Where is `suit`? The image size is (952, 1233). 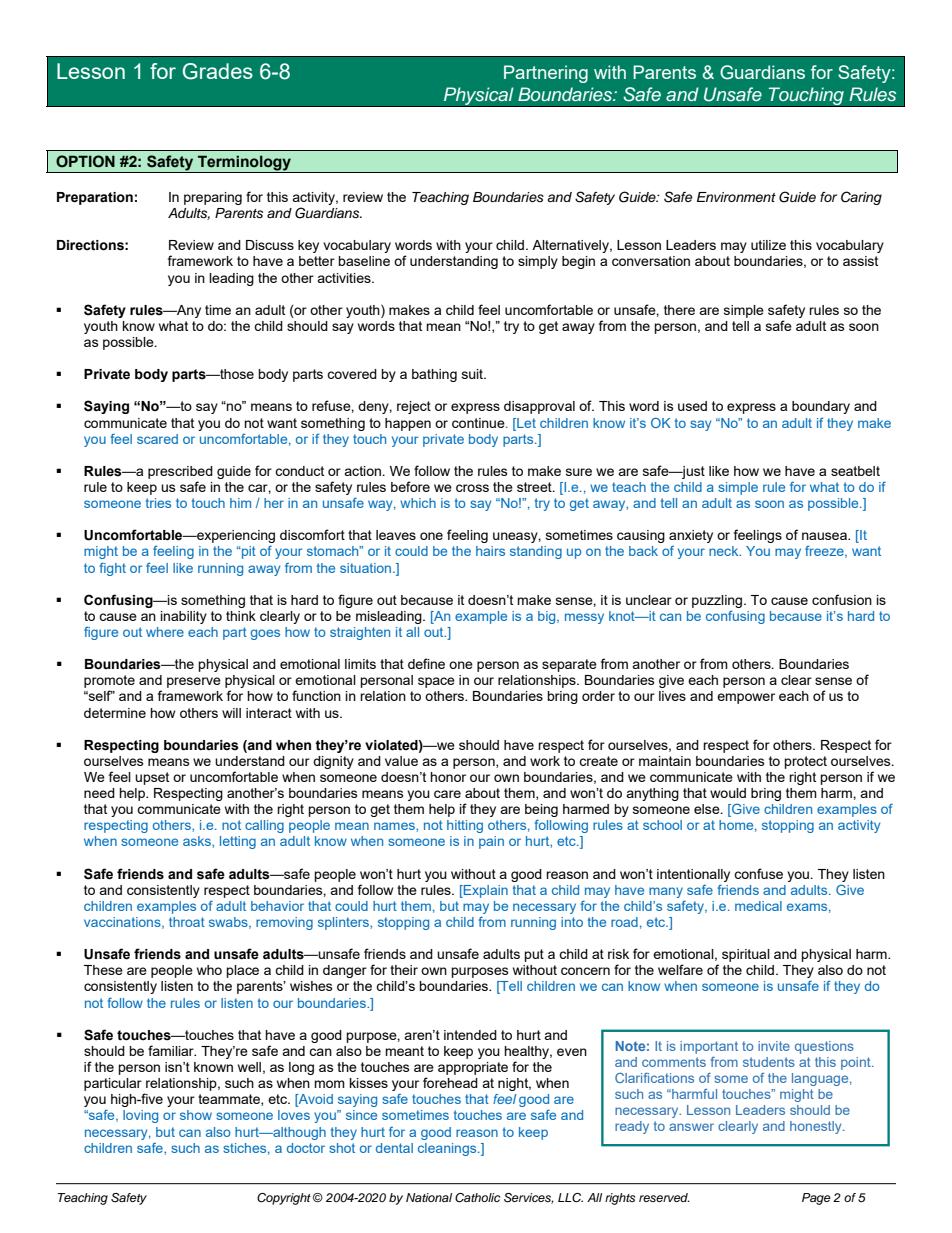
suit is located at coordinates (473, 374).
